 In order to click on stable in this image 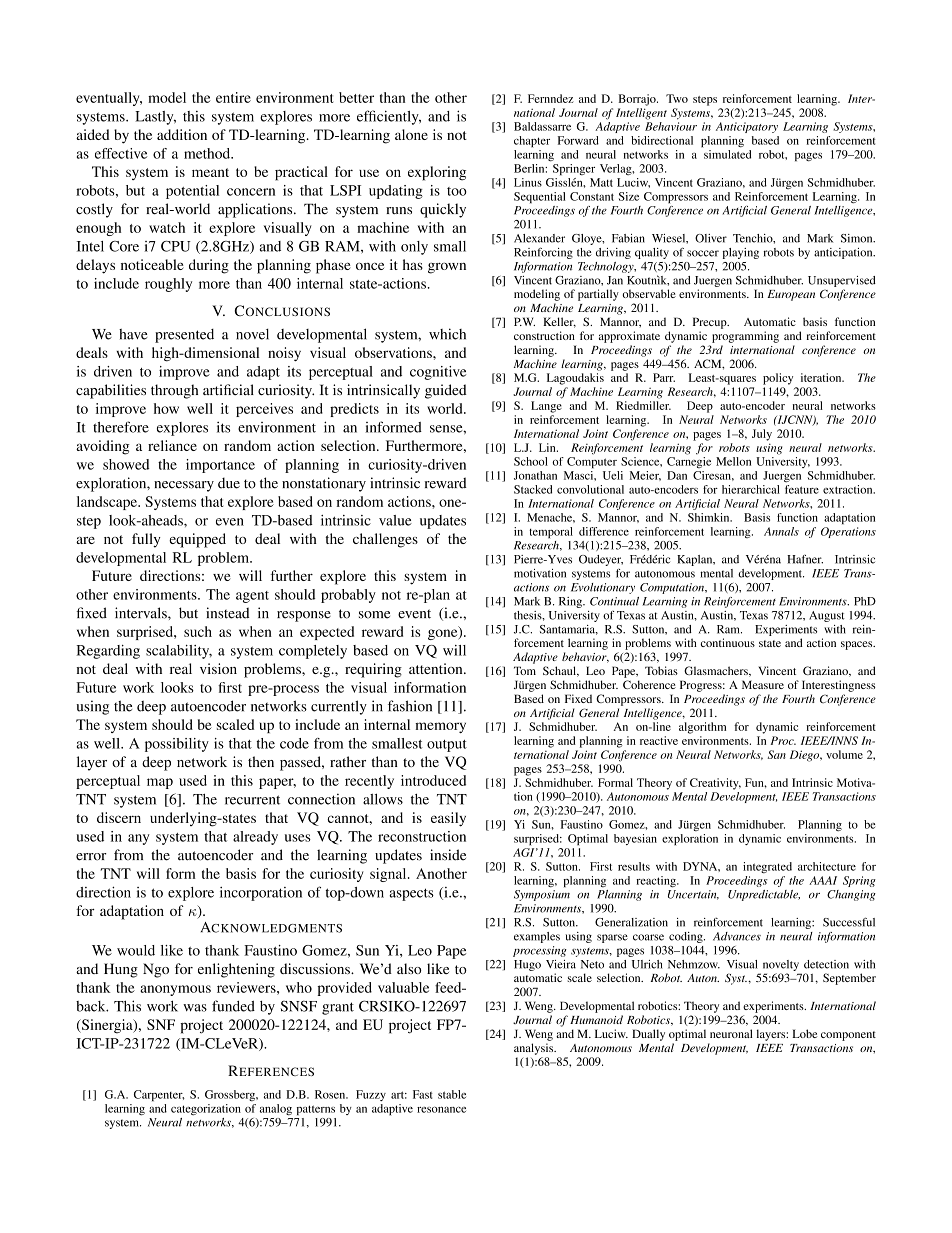, I will do `click(452, 1094)`.
